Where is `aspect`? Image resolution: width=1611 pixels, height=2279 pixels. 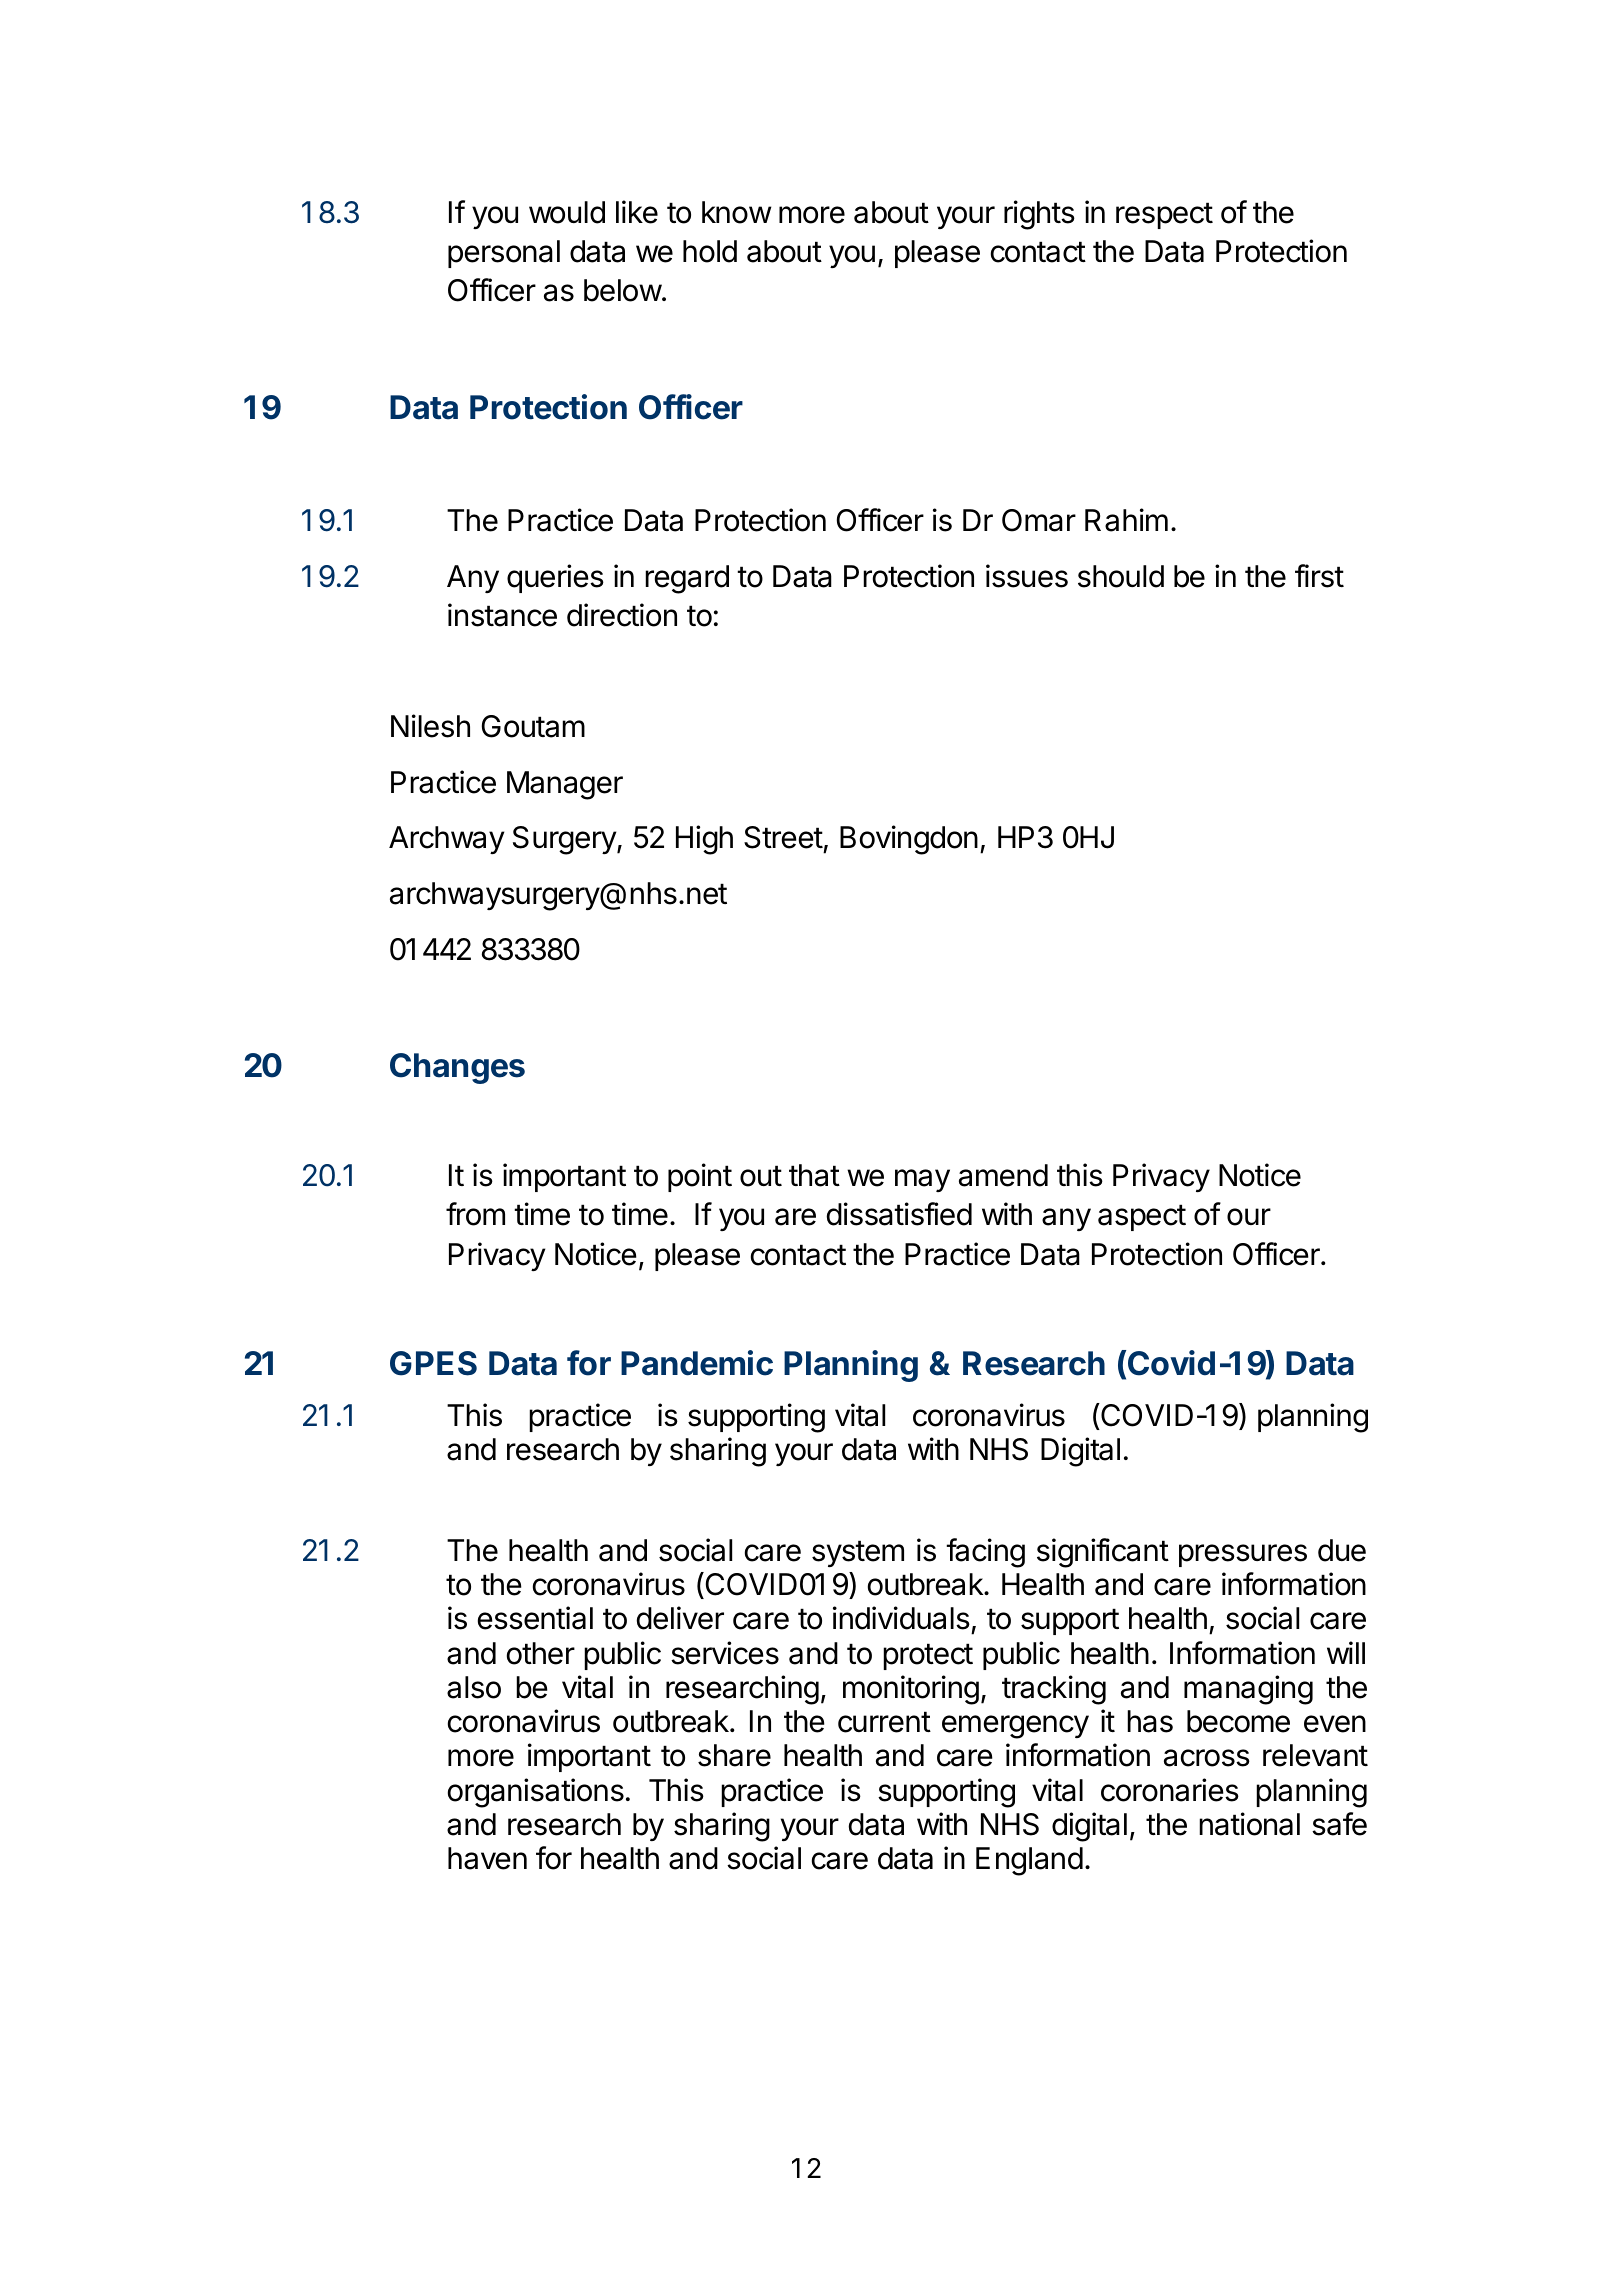 aspect is located at coordinates (1142, 1217).
